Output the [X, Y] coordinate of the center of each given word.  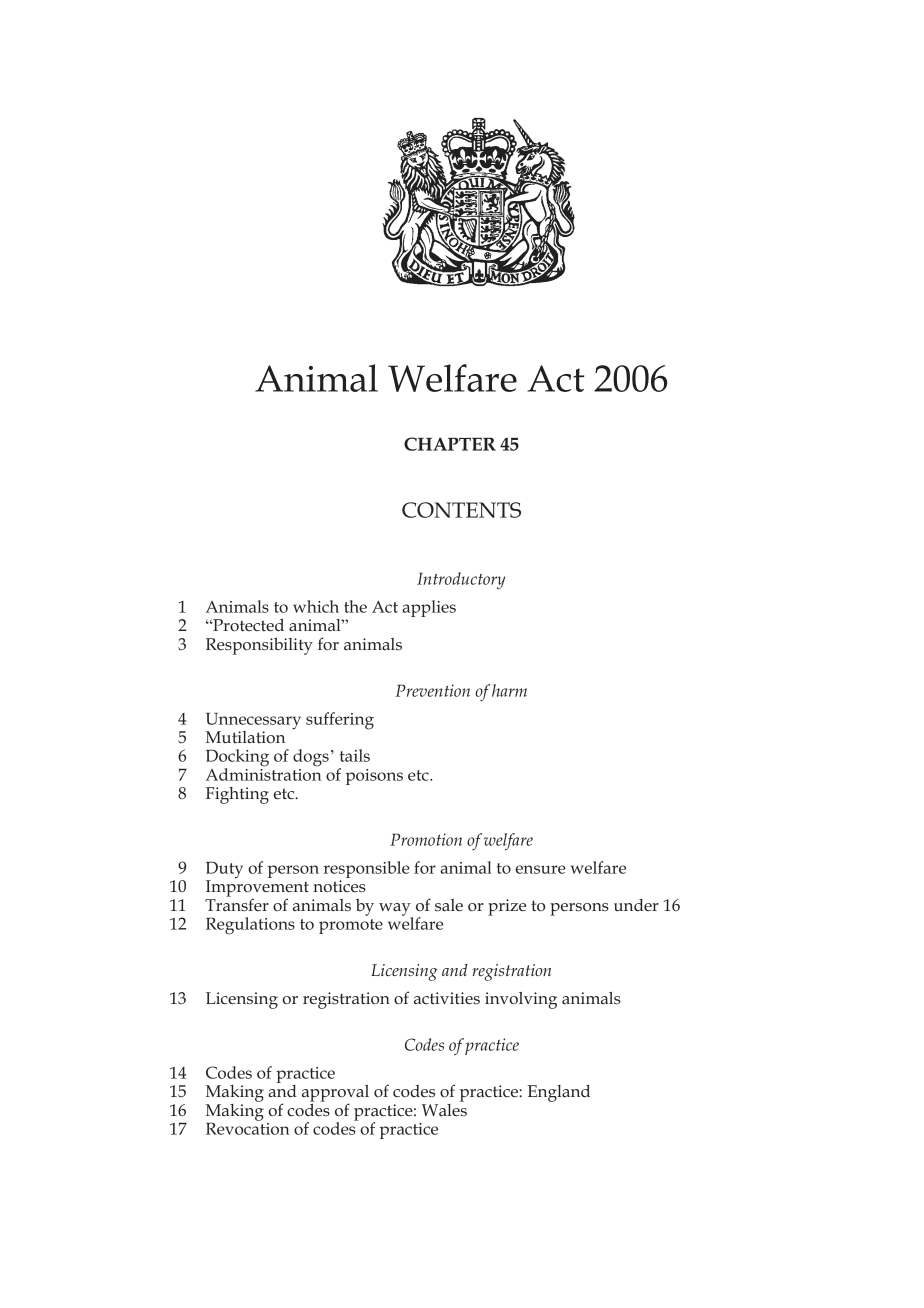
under [636, 905]
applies [429, 608]
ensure [541, 869]
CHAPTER [450, 444]
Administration [264, 773]
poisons [374, 777]
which [316, 606]
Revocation [248, 1127]
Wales [444, 1109]
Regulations [250, 926]
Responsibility [259, 646]
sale [449, 905]
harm [509, 690]
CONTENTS [461, 510]
